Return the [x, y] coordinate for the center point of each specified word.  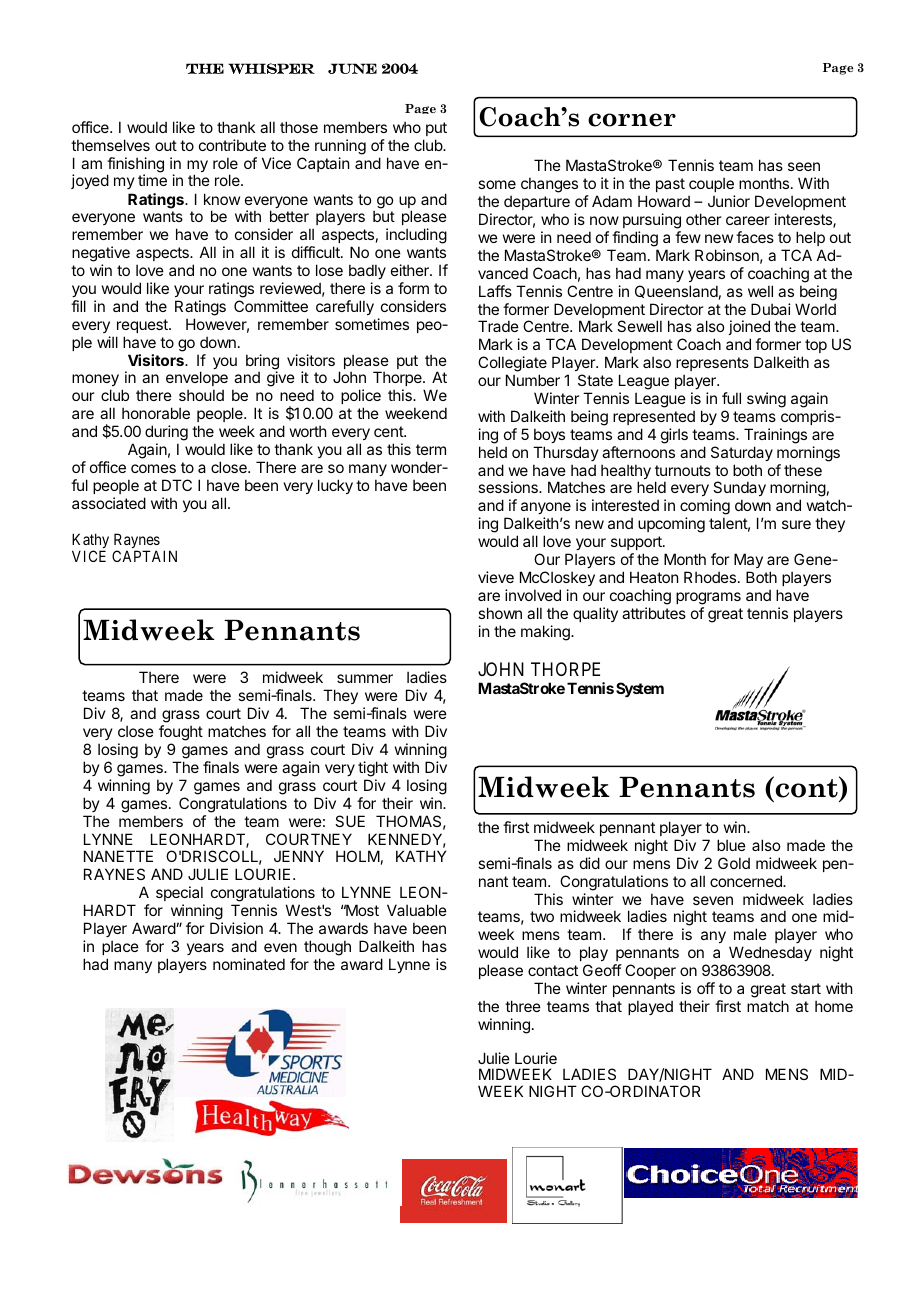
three [523, 1006]
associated [109, 503]
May [748, 560]
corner [632, 120]
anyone [546, 510]
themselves [110, 145]
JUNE [352, 68]
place [120, 947]
